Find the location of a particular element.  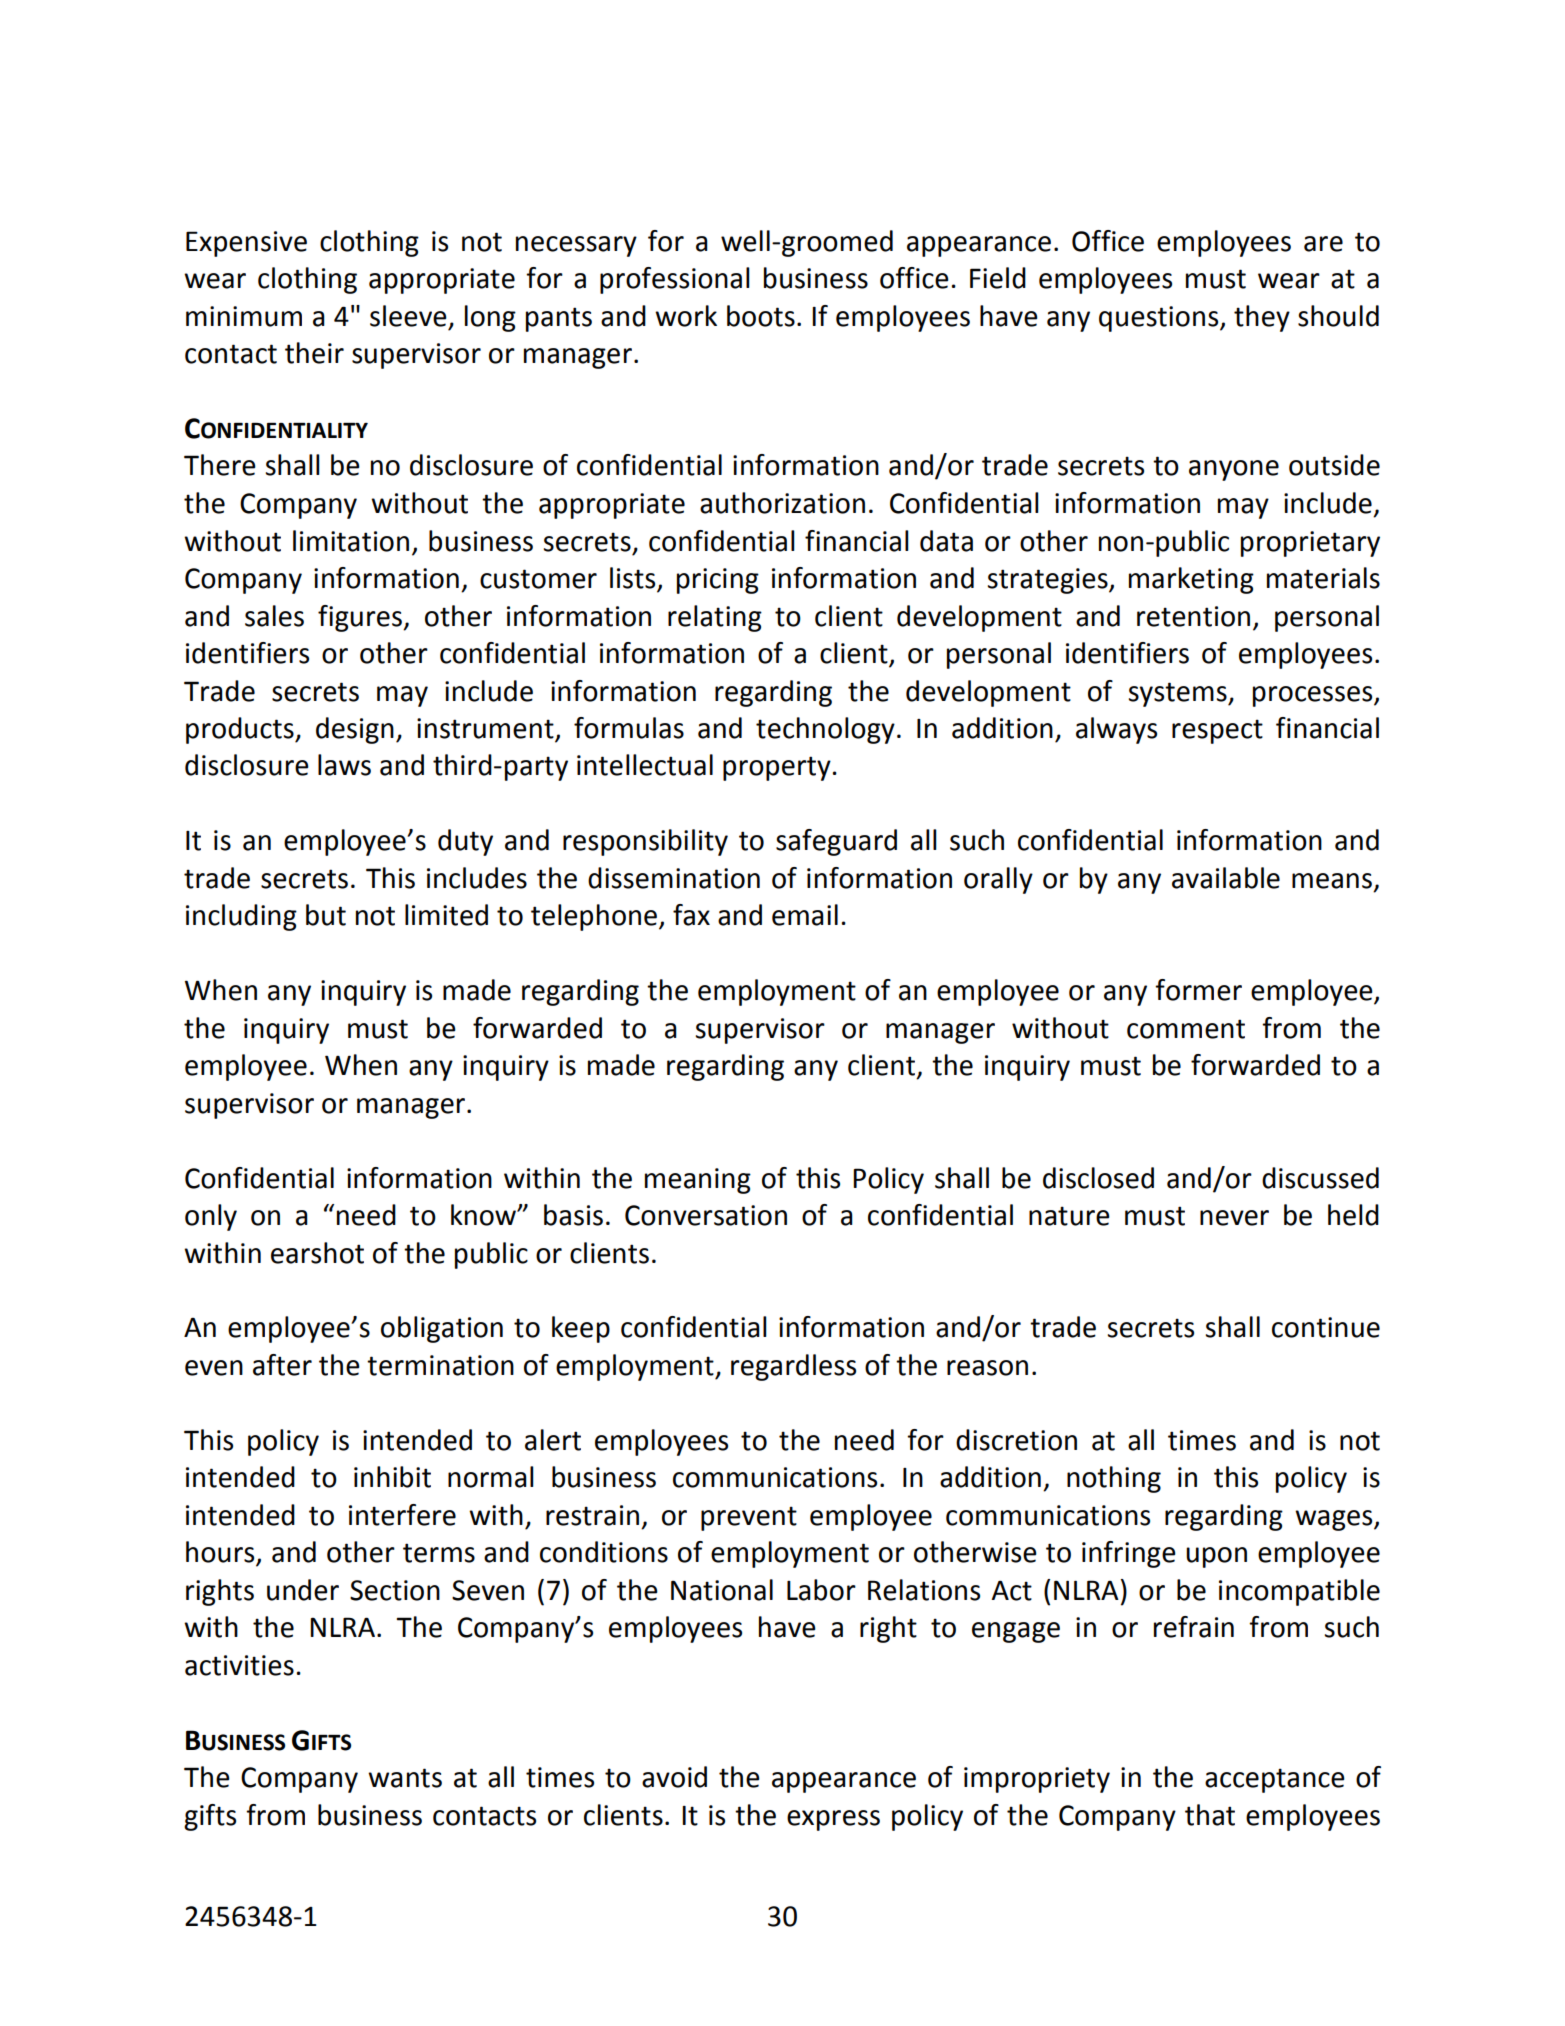

laws is located at coordinates (344, 765).
